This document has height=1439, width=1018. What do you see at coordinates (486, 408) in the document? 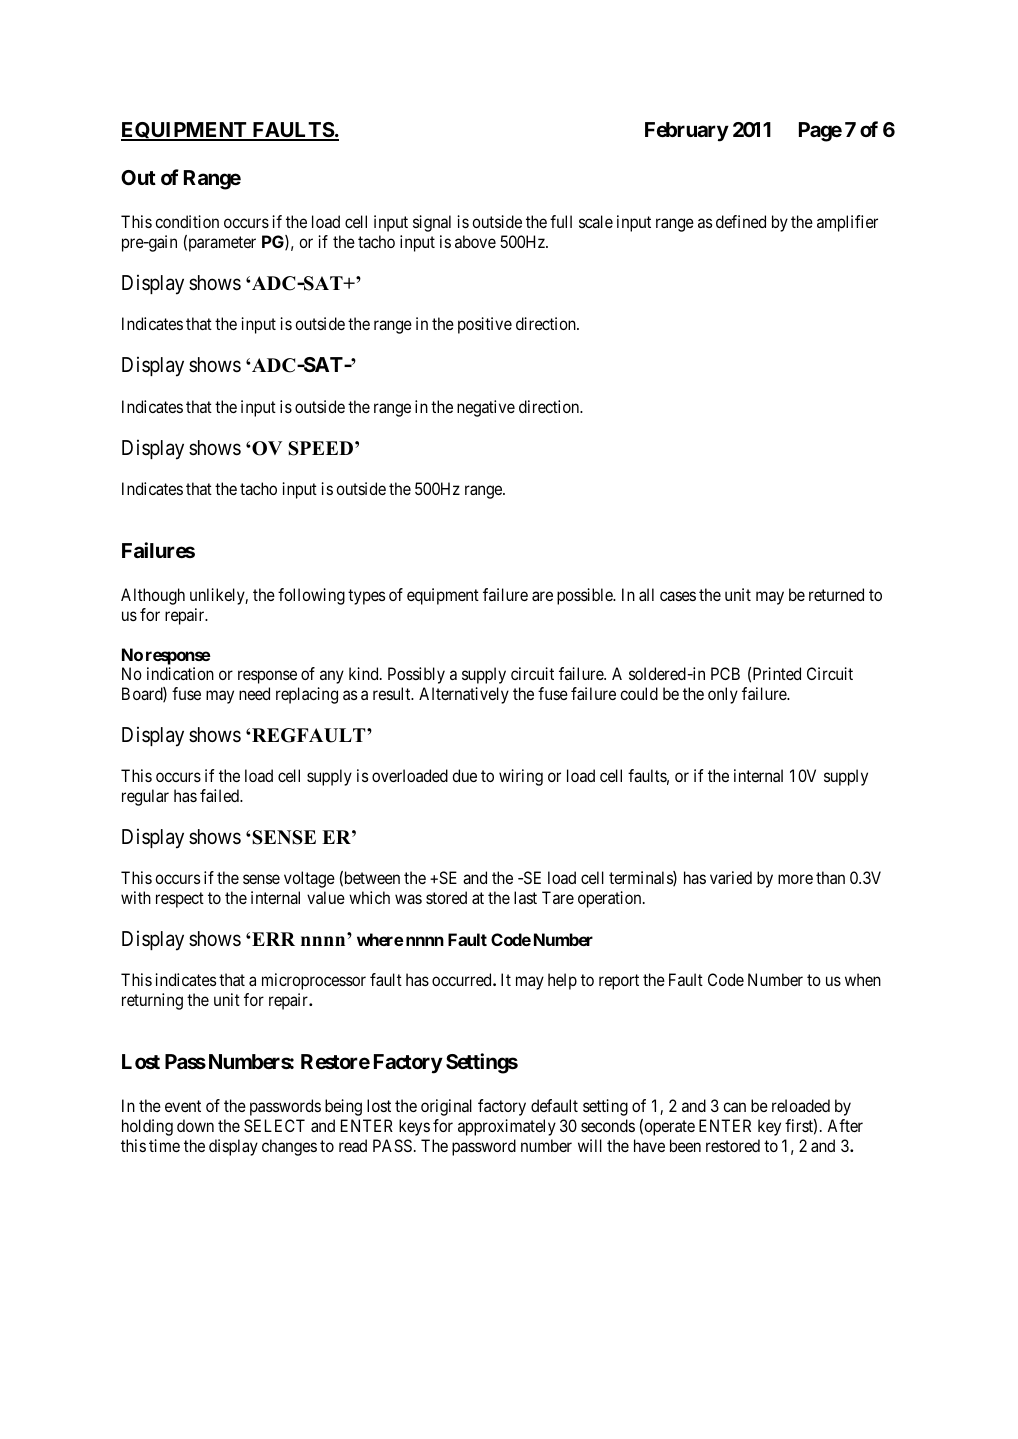
I see `negative` at bounding box center [486, 408].
